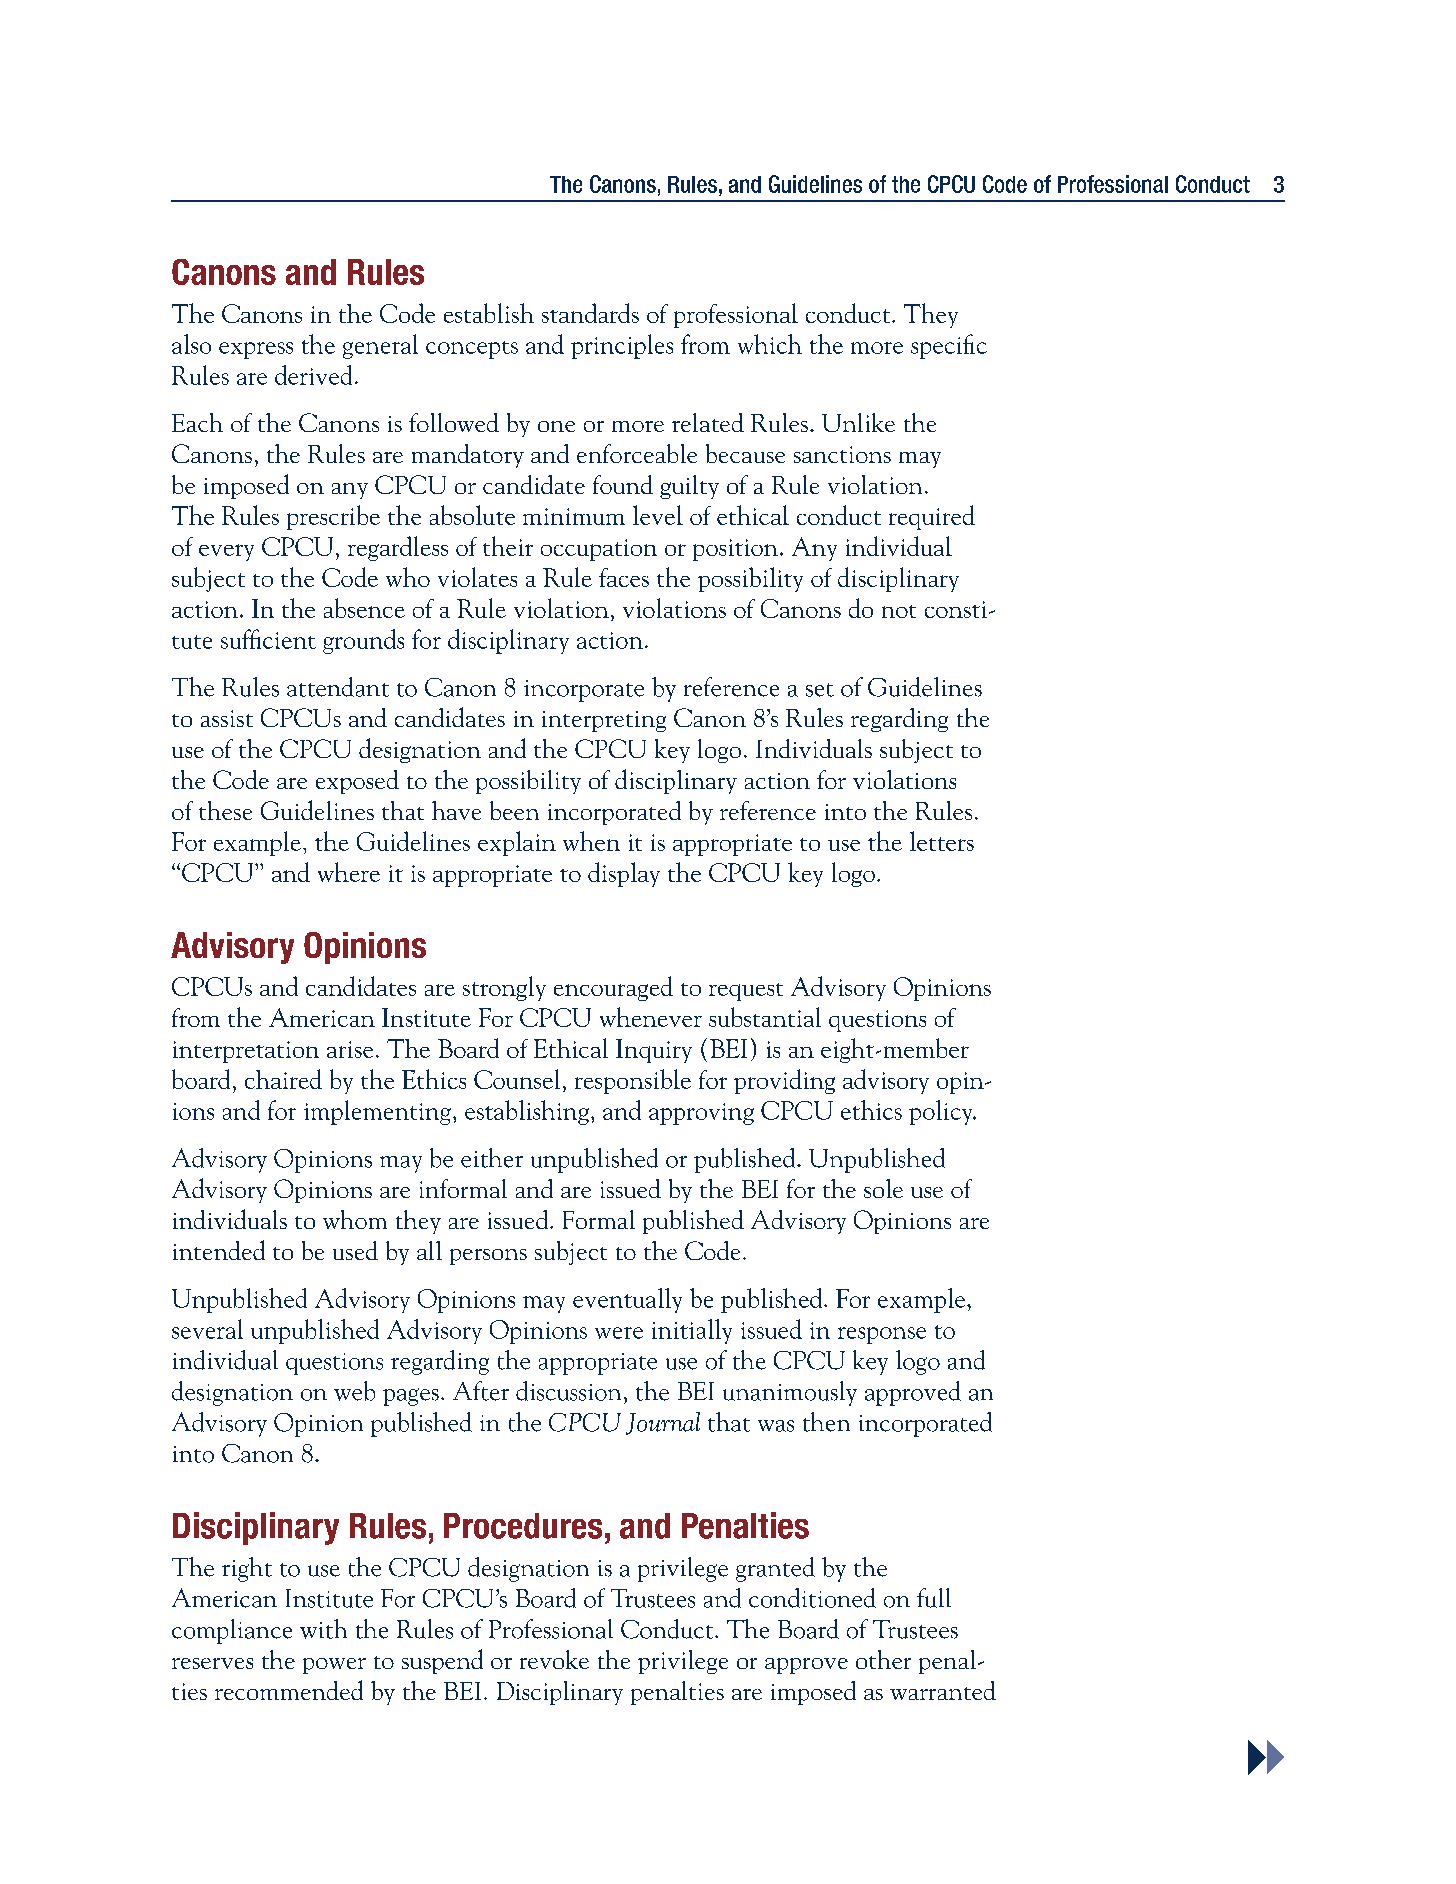 The width and height of the screenshot is (1456, 1884). What do you see at coordinates (313, 375) in the screenshot?
I see `derived` at bounding box center [313, 375].
